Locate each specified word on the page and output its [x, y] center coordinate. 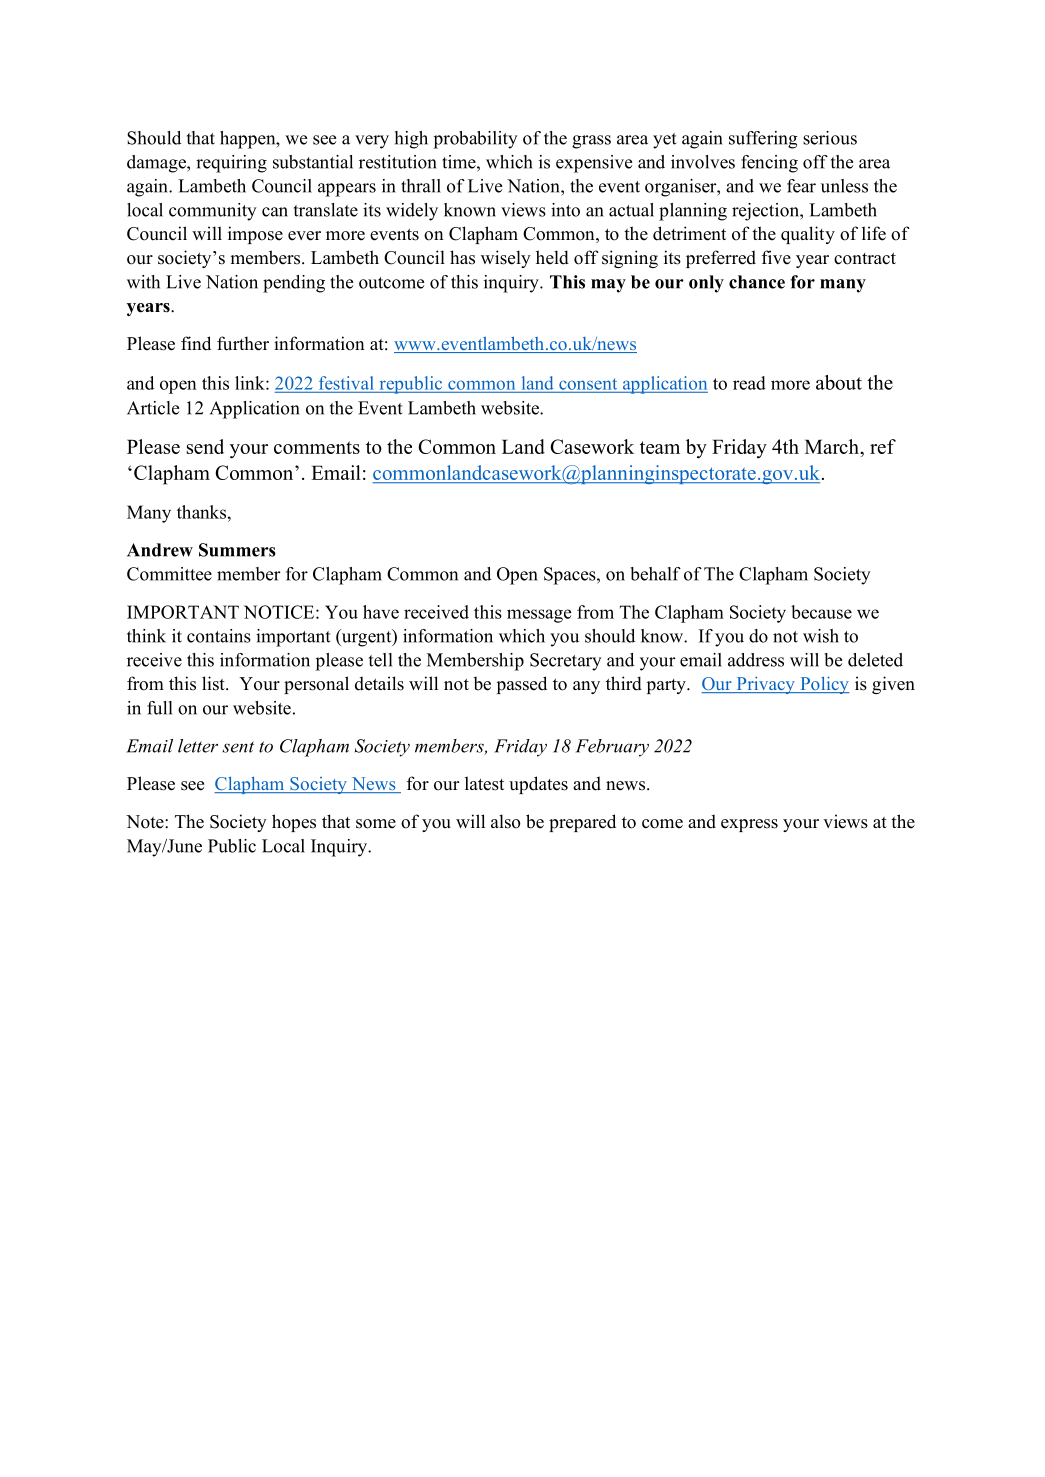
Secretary [566, 662]
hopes [294, 823]
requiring [231, 164]
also [506, 821]
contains [219, 636]
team [660, 447]
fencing [769, 164]
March [833, 446]
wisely [506, 259]
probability [475, 140]
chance [757, 282]
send [205, 446]
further [243, 343]
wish [821, 636]
